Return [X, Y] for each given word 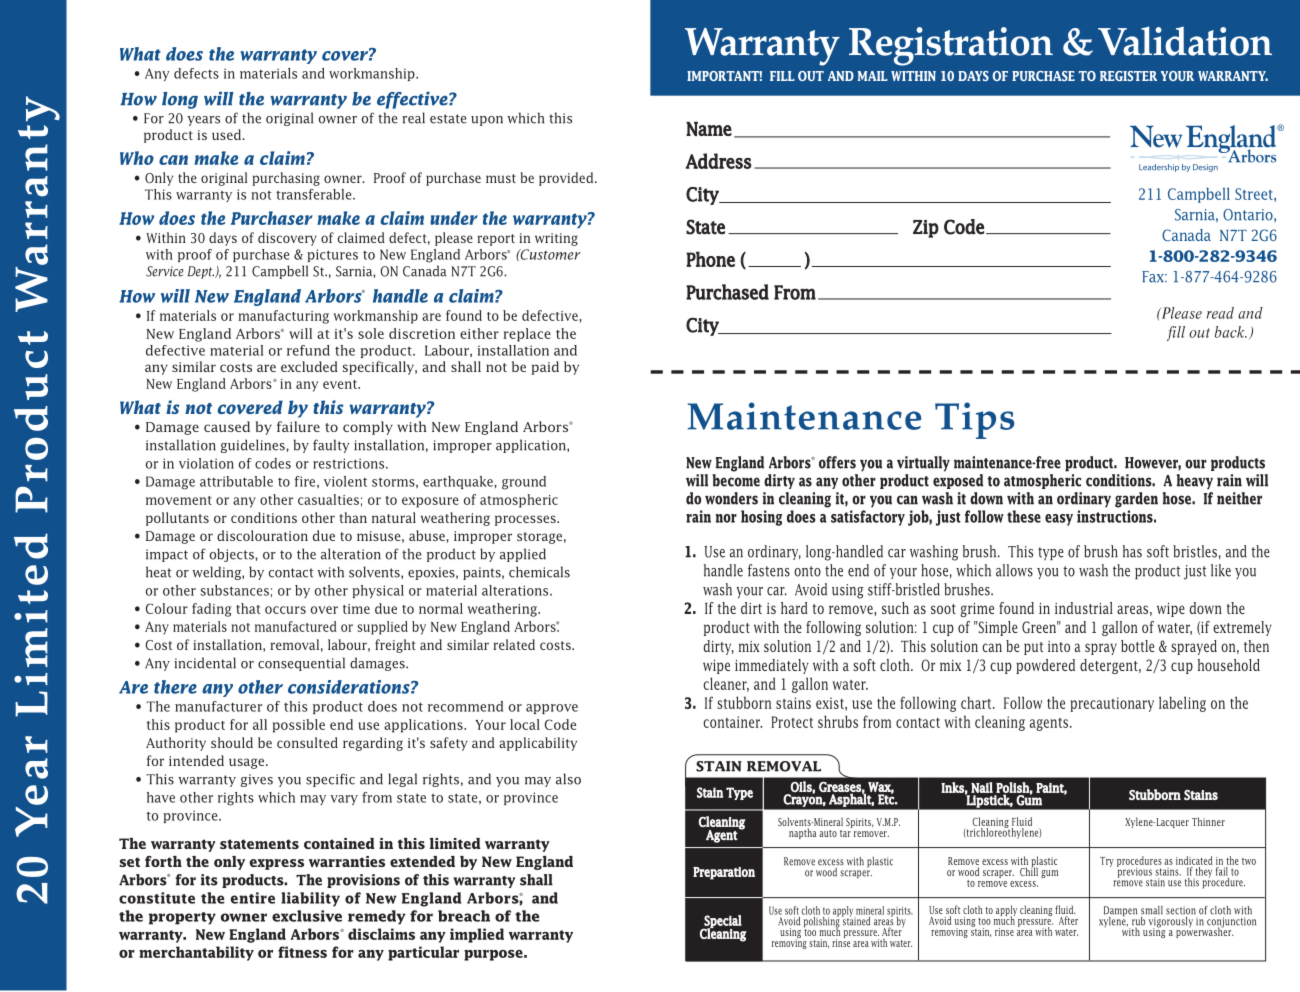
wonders [731, 498]
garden [1136, 500]
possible [299, 726]
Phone [710, 259]
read [1220, 313]
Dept [201, 272]
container [732, 722]
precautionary [1112, 704]
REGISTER [1128, 76]
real [413, 118]
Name [709, 129]
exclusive [307, 916]
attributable [236, 481]
